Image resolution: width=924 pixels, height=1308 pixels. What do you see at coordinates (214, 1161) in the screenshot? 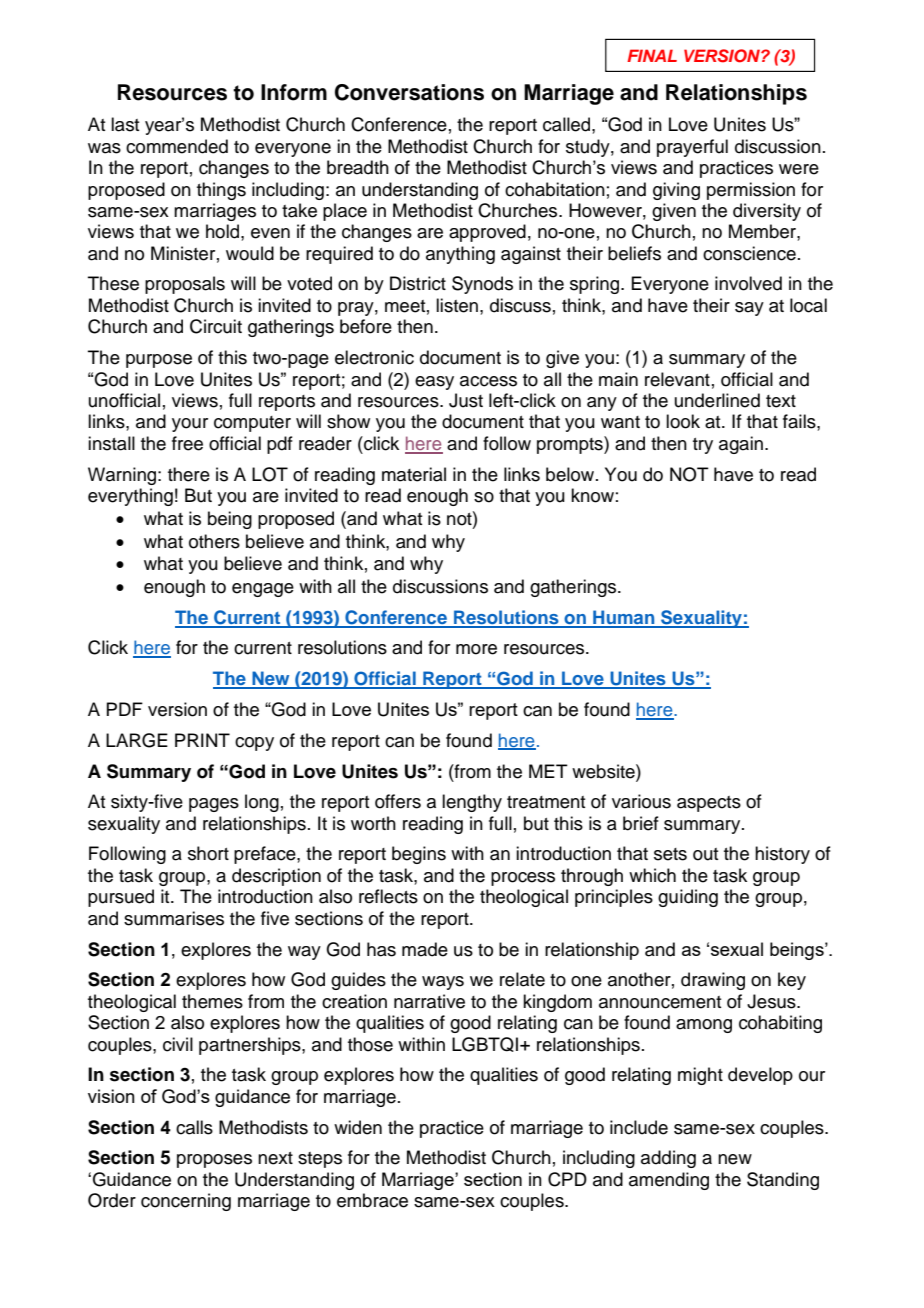
I see `proposes` at bounding box center [214, 1161].
